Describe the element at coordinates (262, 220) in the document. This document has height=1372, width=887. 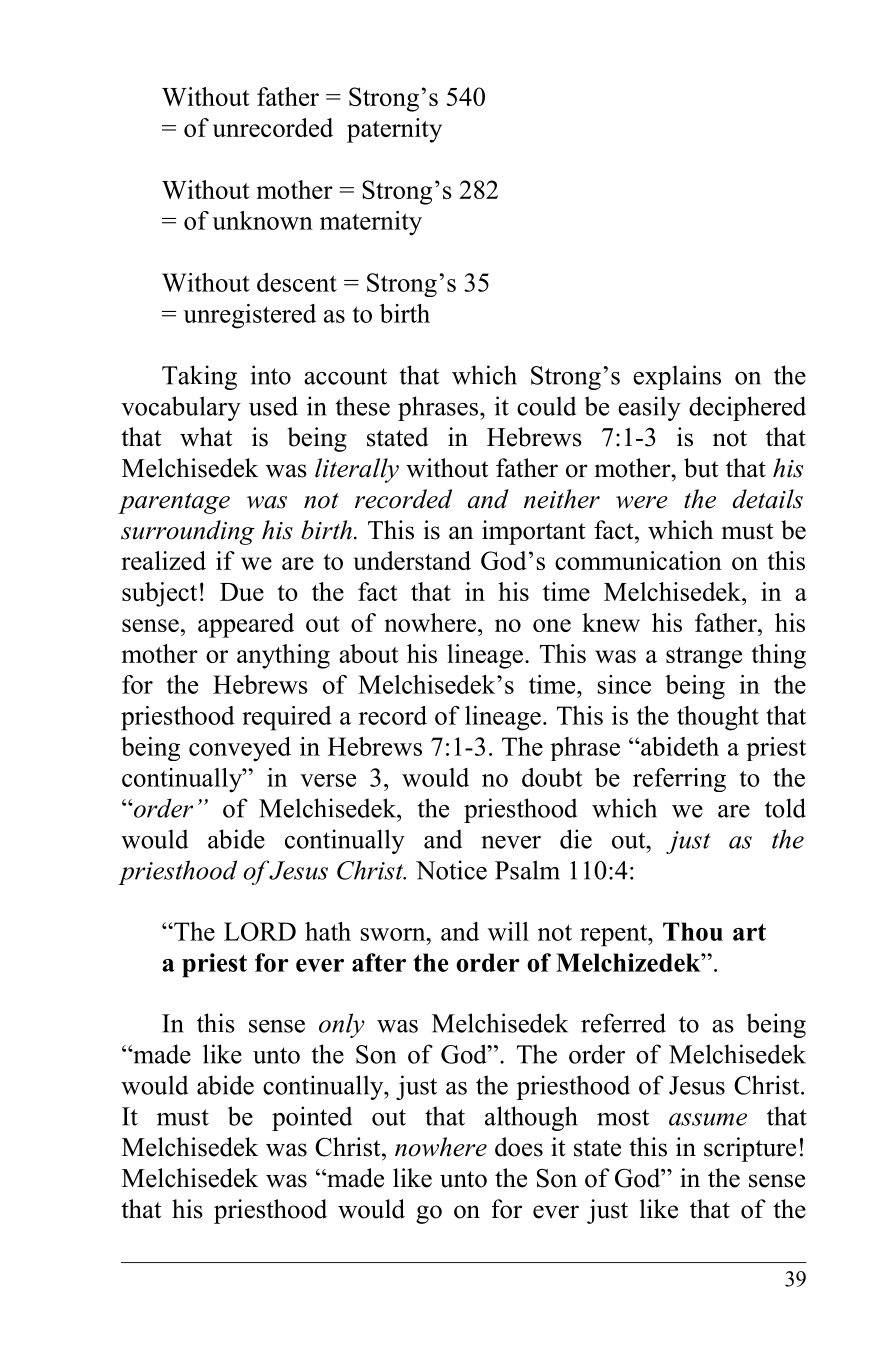
I see `unknown` at that location.
